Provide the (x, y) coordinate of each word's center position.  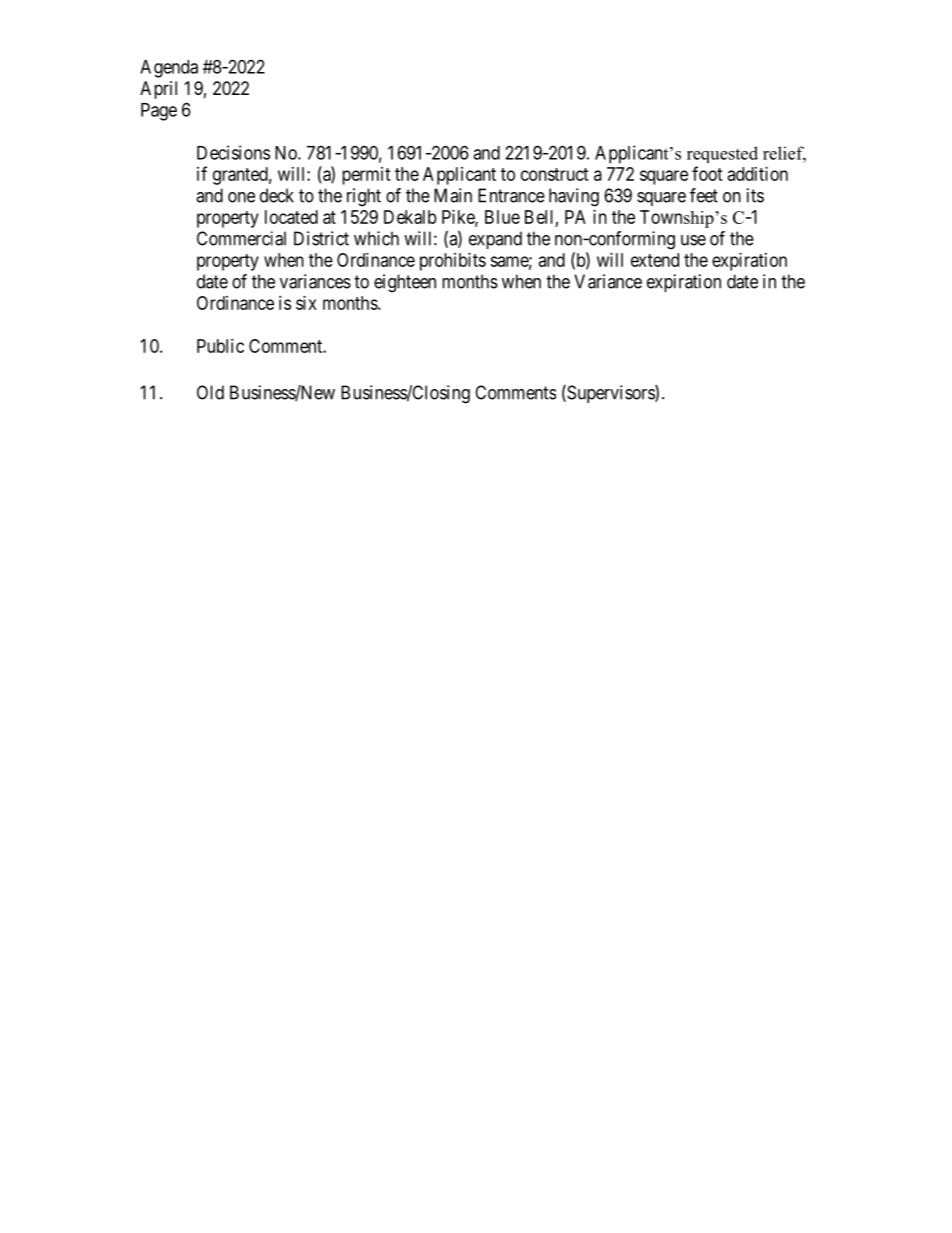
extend (655, 260)
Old (210, 392)
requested (722, 154)
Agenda (169, 69)
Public (220, 346)
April (158, 90)
